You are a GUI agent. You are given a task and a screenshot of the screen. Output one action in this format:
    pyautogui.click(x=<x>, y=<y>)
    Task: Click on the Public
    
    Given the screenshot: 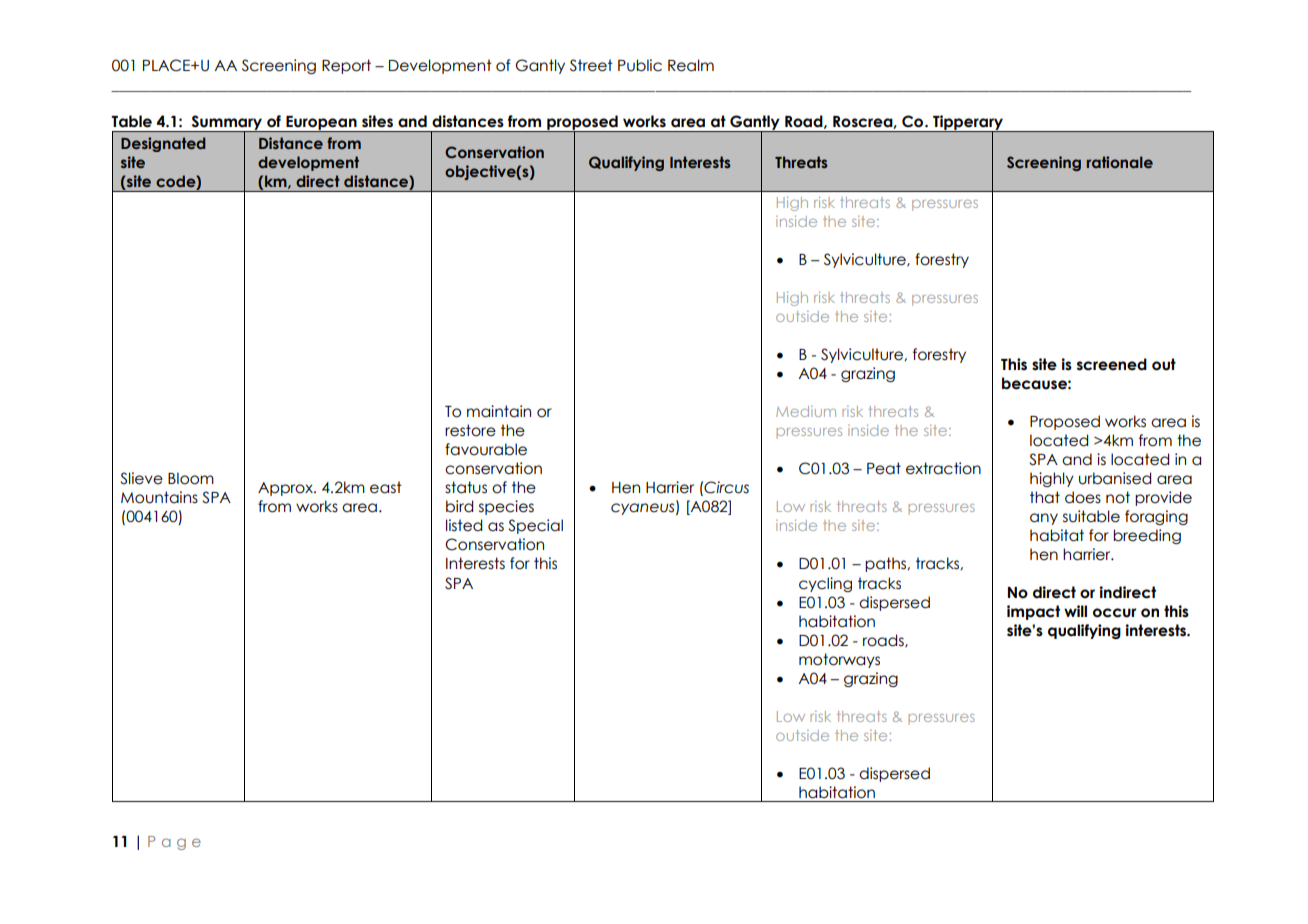 What is the action you would take?
    pyautogui.click(x=640, y=65)
